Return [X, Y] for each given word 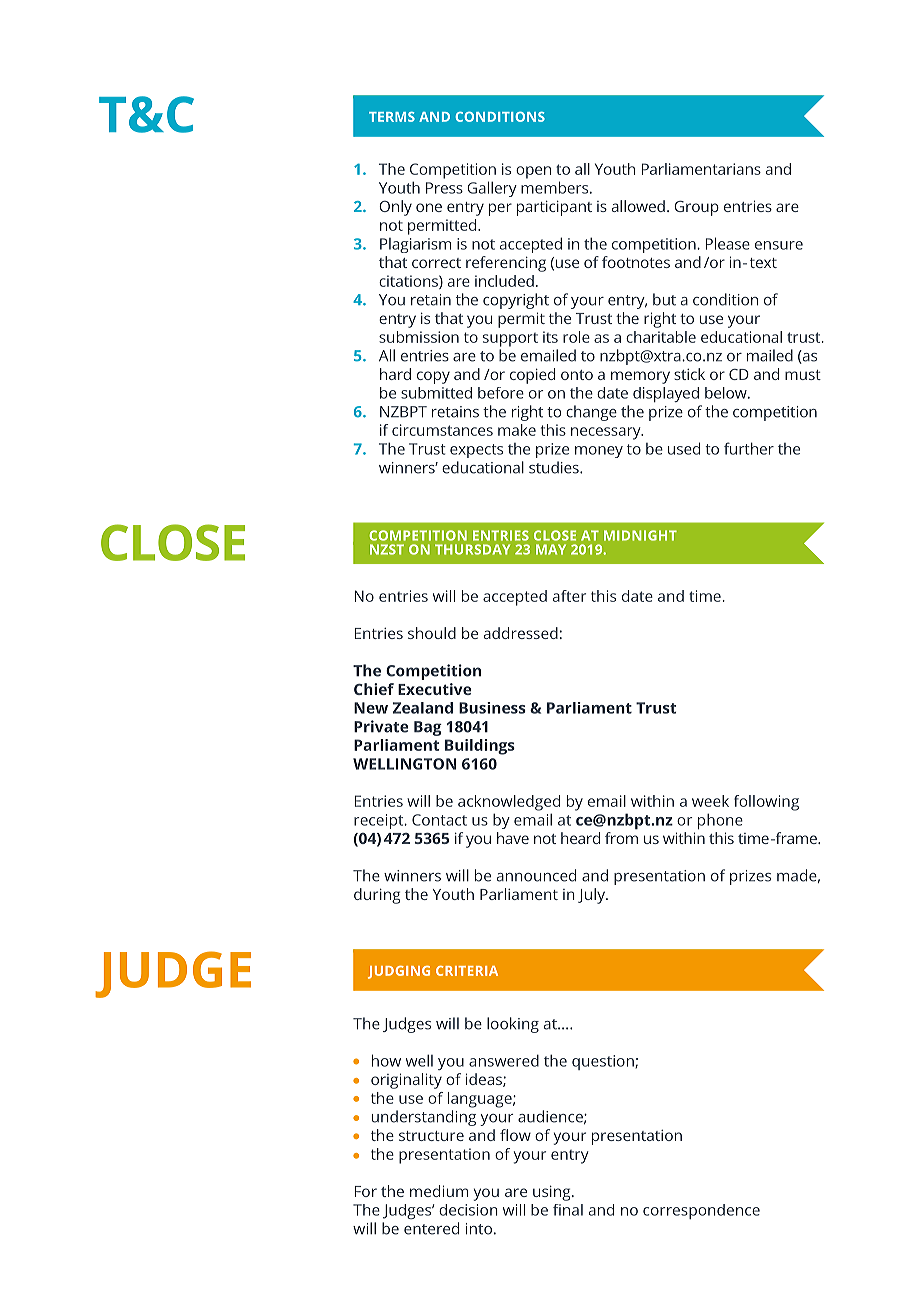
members [556, 187]
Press [444, 188]
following [766, 803]
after [569, 596]
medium [439, 1191]
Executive [435, 689]
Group [696, 208]
